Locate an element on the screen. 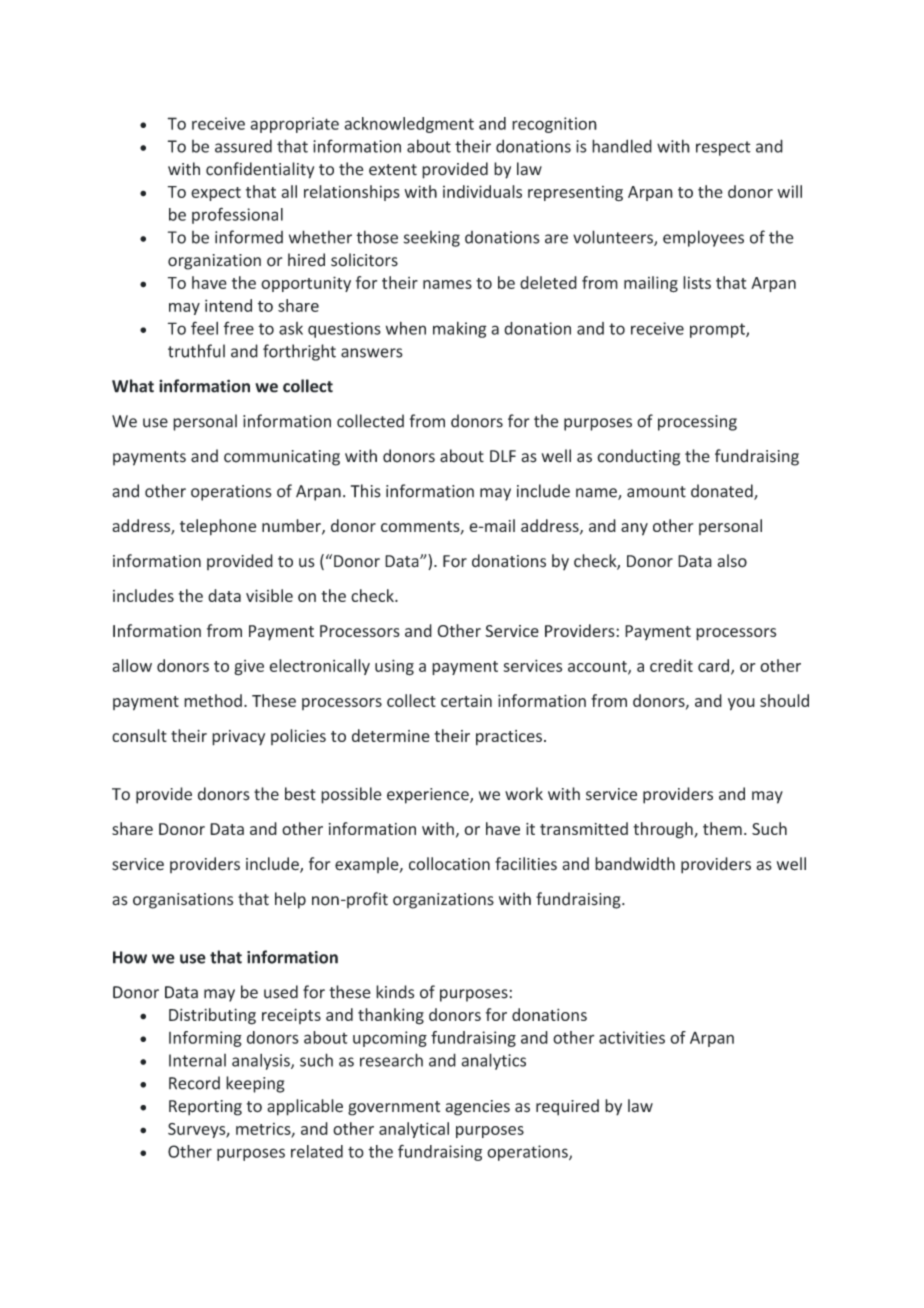 This screenshot has width=924, height=1308. you is located at coordinates (741, 704).
